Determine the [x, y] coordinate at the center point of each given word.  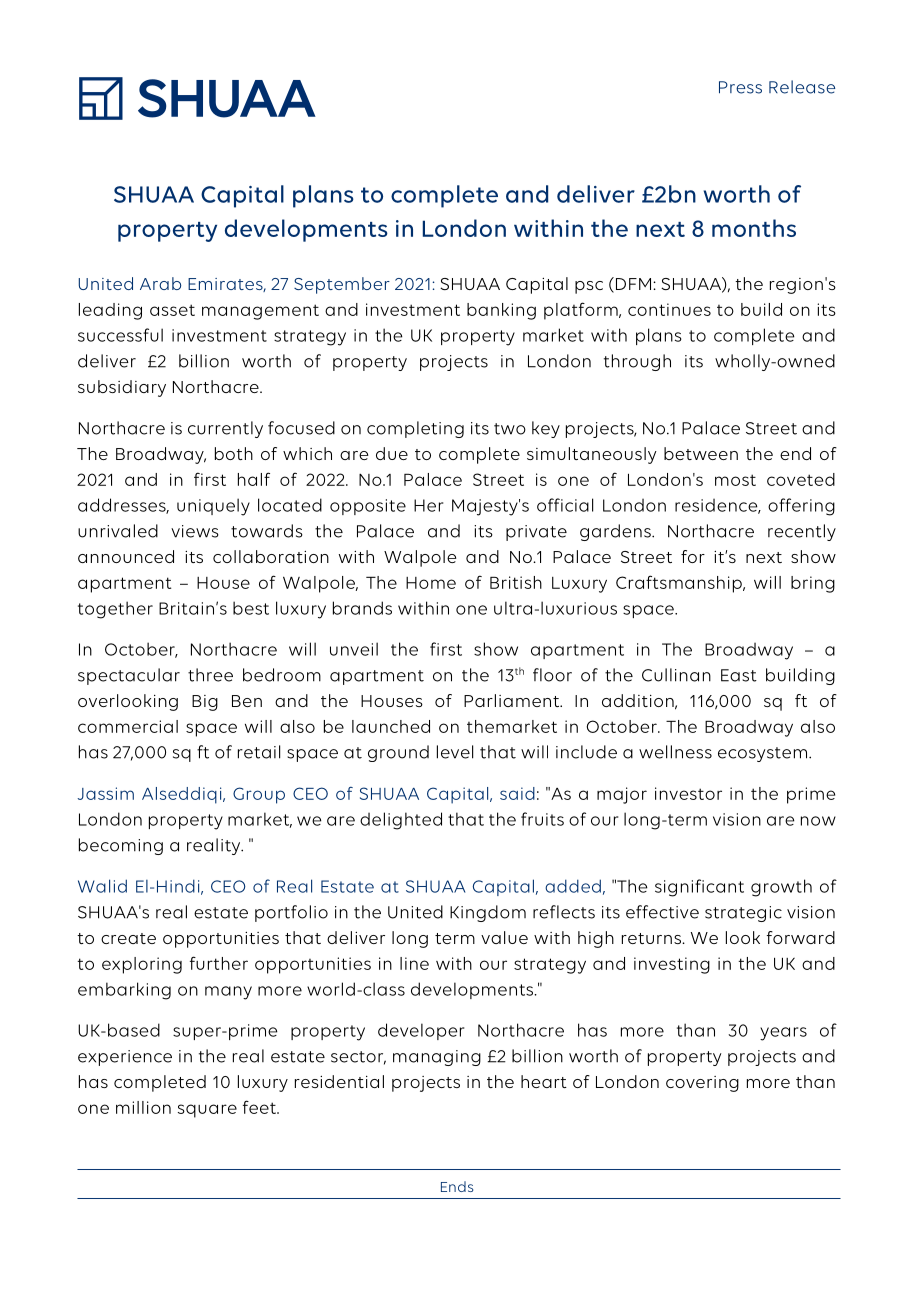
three [210, 675]
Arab [160, 283]
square [207, 1111]
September [342, 285]
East [739, 675]
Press [740, 87]
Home [431, 583]
